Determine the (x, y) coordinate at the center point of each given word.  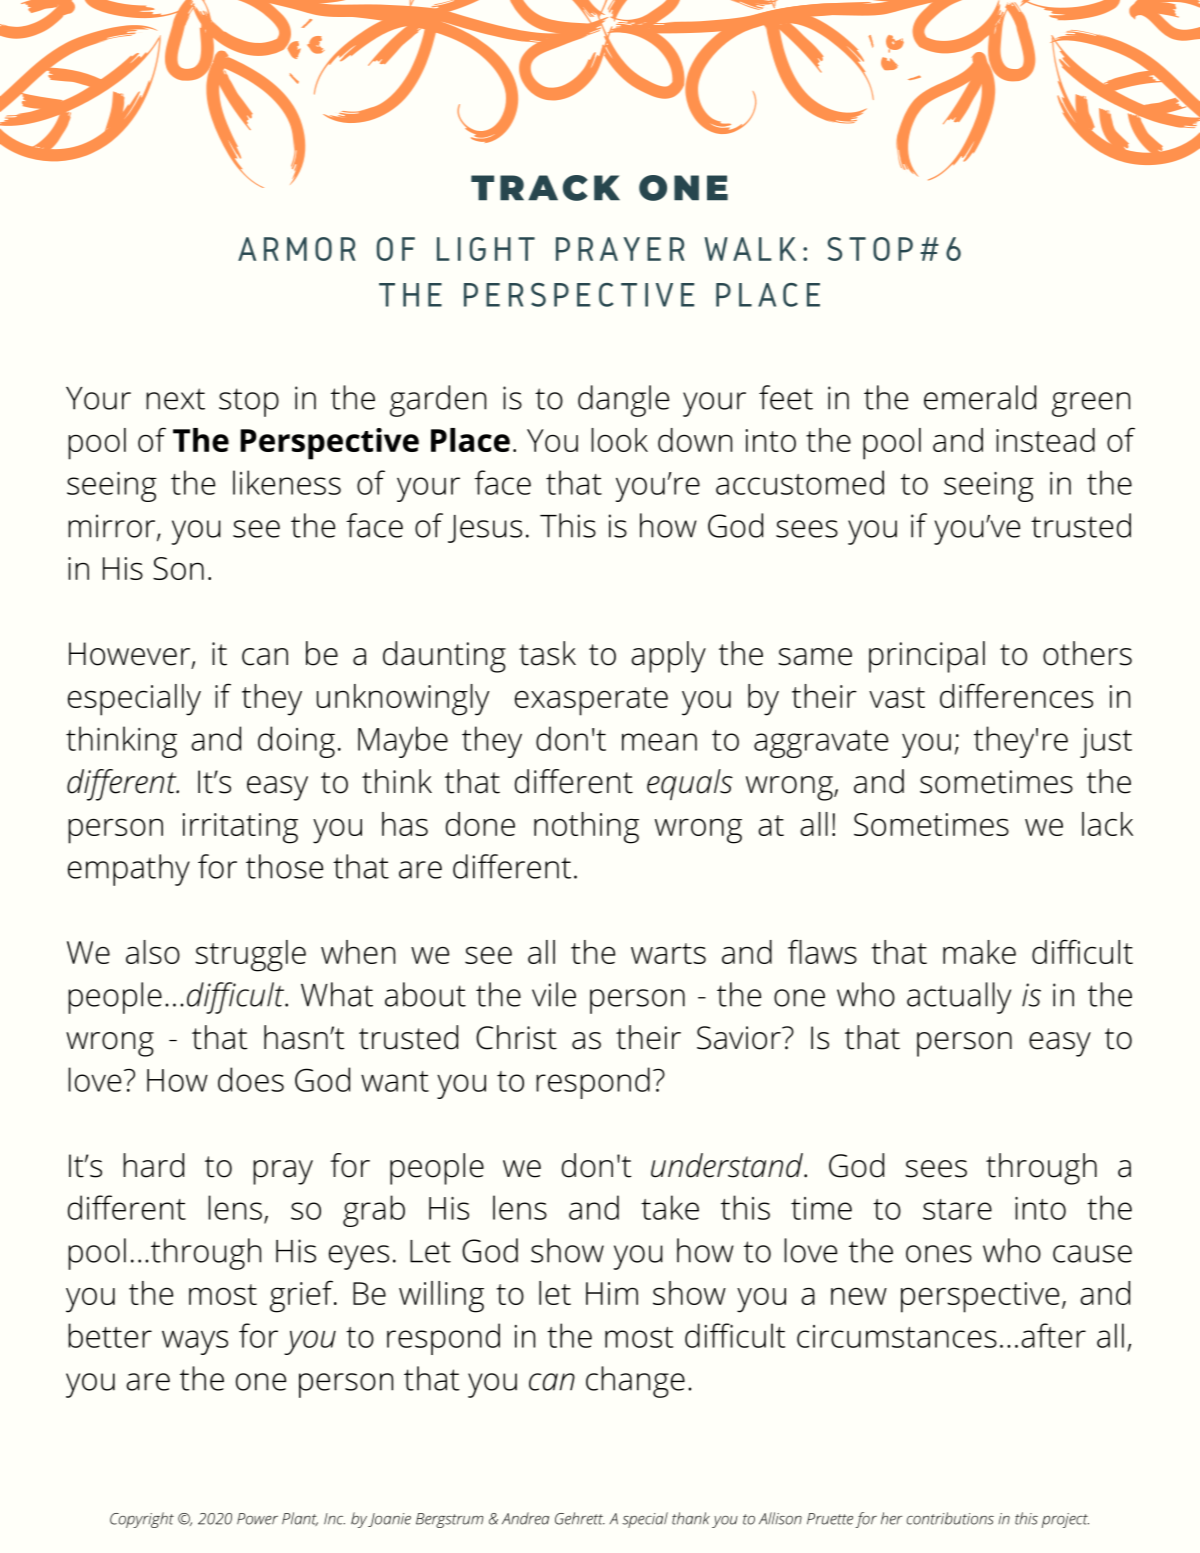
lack (1107, 824)
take (670, 1207)
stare (957, 1209)
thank (691, 1518)
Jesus (485, 529)
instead (1045, 440)
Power (257, 1519)
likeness (287, 482)
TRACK (545, 188)
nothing (586, 828)
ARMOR (297, 249)
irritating (240, 828)
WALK (750, 249)
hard (153, 1165)
